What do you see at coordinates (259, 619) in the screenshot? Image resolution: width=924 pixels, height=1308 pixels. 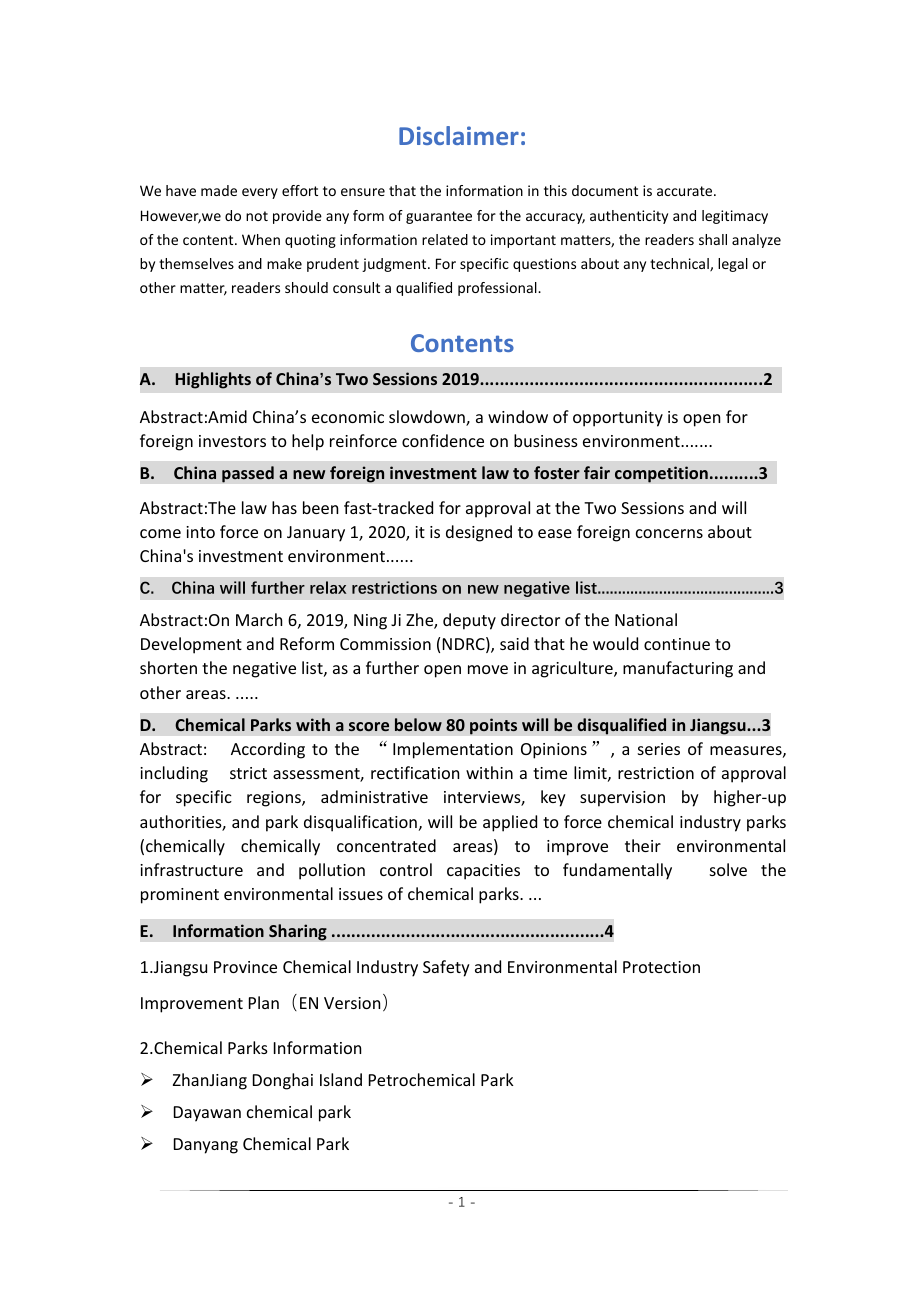 I see `March` at bounding box center [259, 619].
